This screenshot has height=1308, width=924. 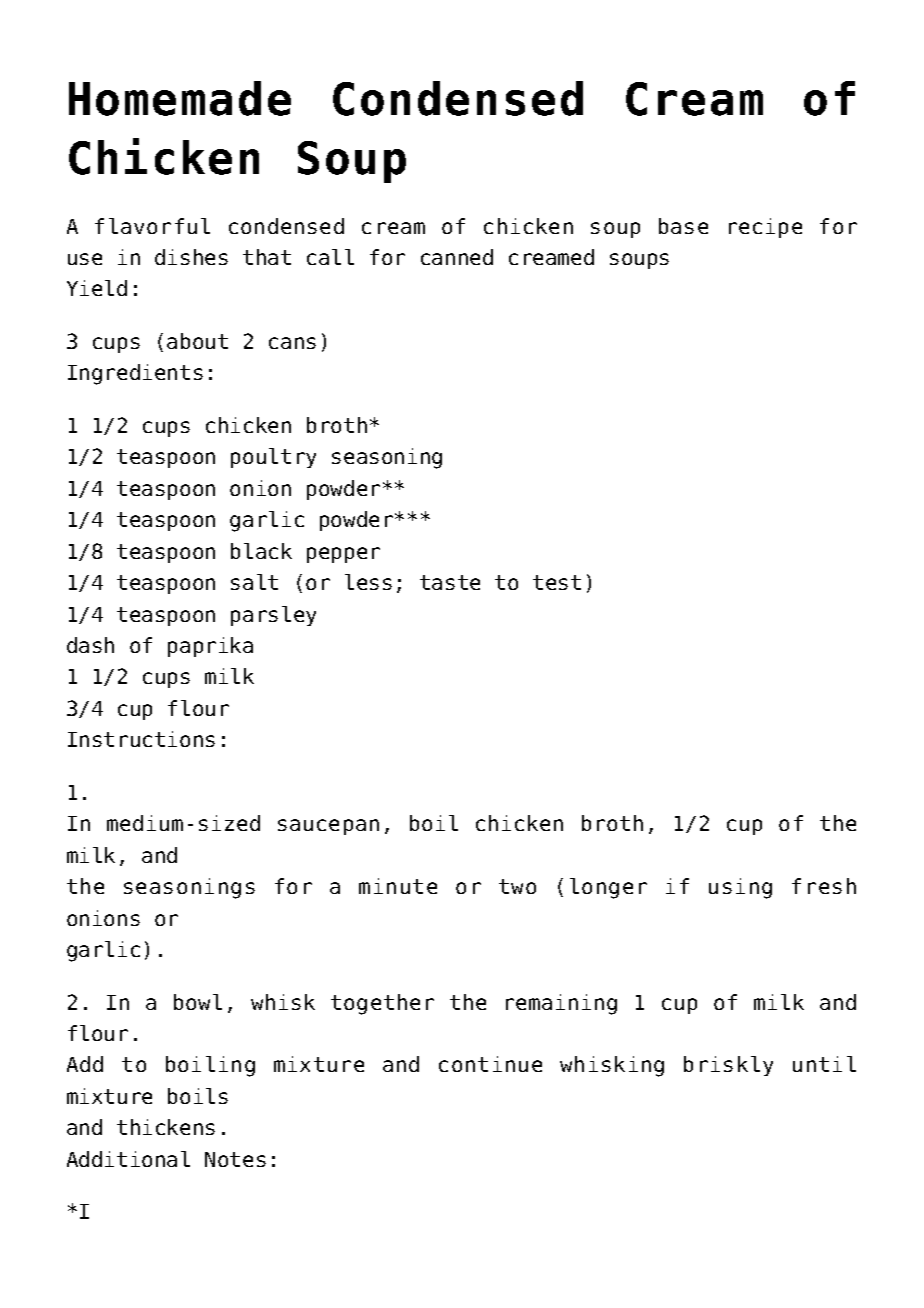 I want to click on taste, so click(x=450, y=582).
